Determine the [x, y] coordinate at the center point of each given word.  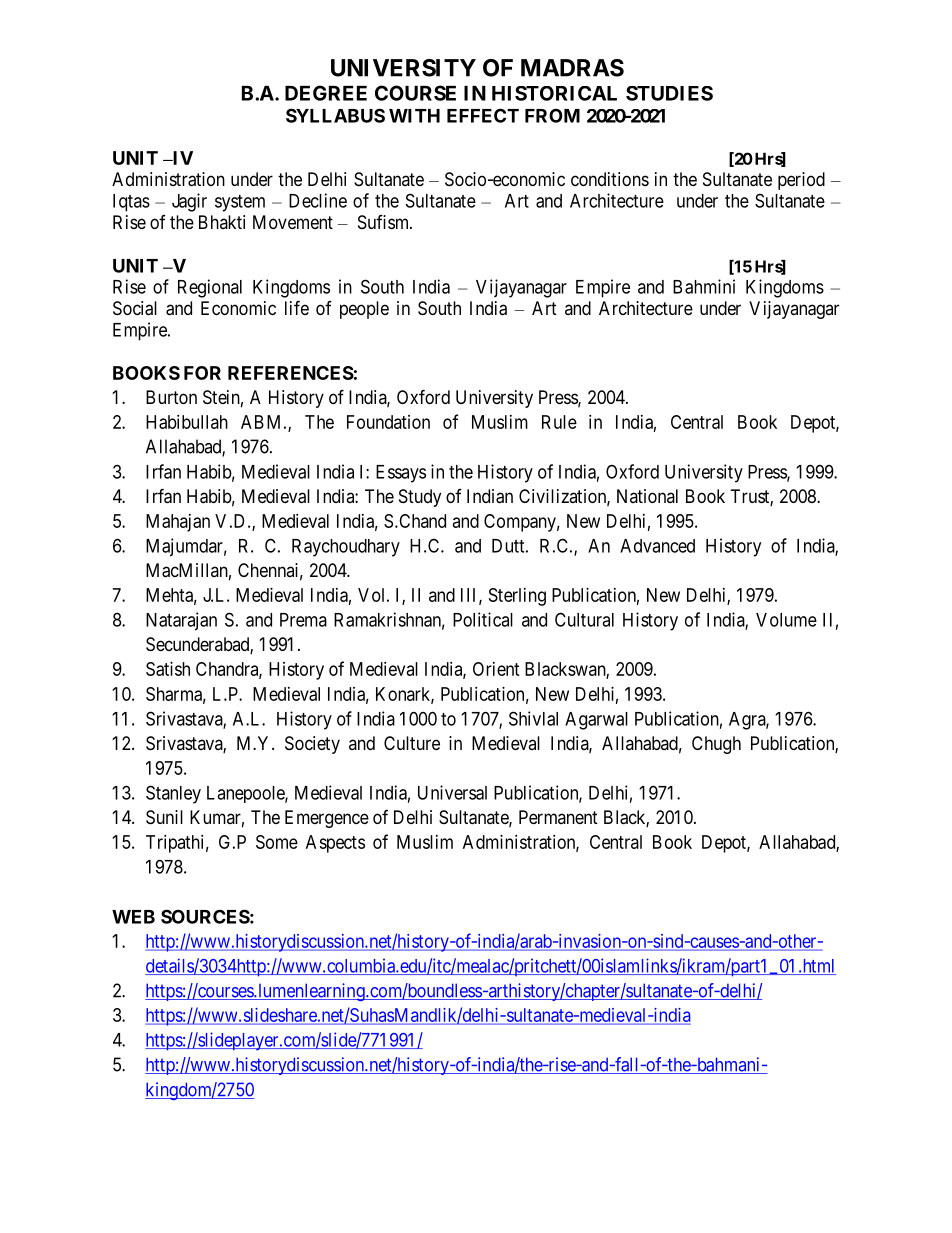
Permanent [558, 817]
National [647, 496]
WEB [133, 917]
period [801, 181]
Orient [496, 669]
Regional [210, 288]
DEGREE [326, 93]
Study [420, 498]
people [364, 310]
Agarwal [596, 721]
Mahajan [178, 523]
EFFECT [483, 115]
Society [312, 745]
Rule [559, 422]
